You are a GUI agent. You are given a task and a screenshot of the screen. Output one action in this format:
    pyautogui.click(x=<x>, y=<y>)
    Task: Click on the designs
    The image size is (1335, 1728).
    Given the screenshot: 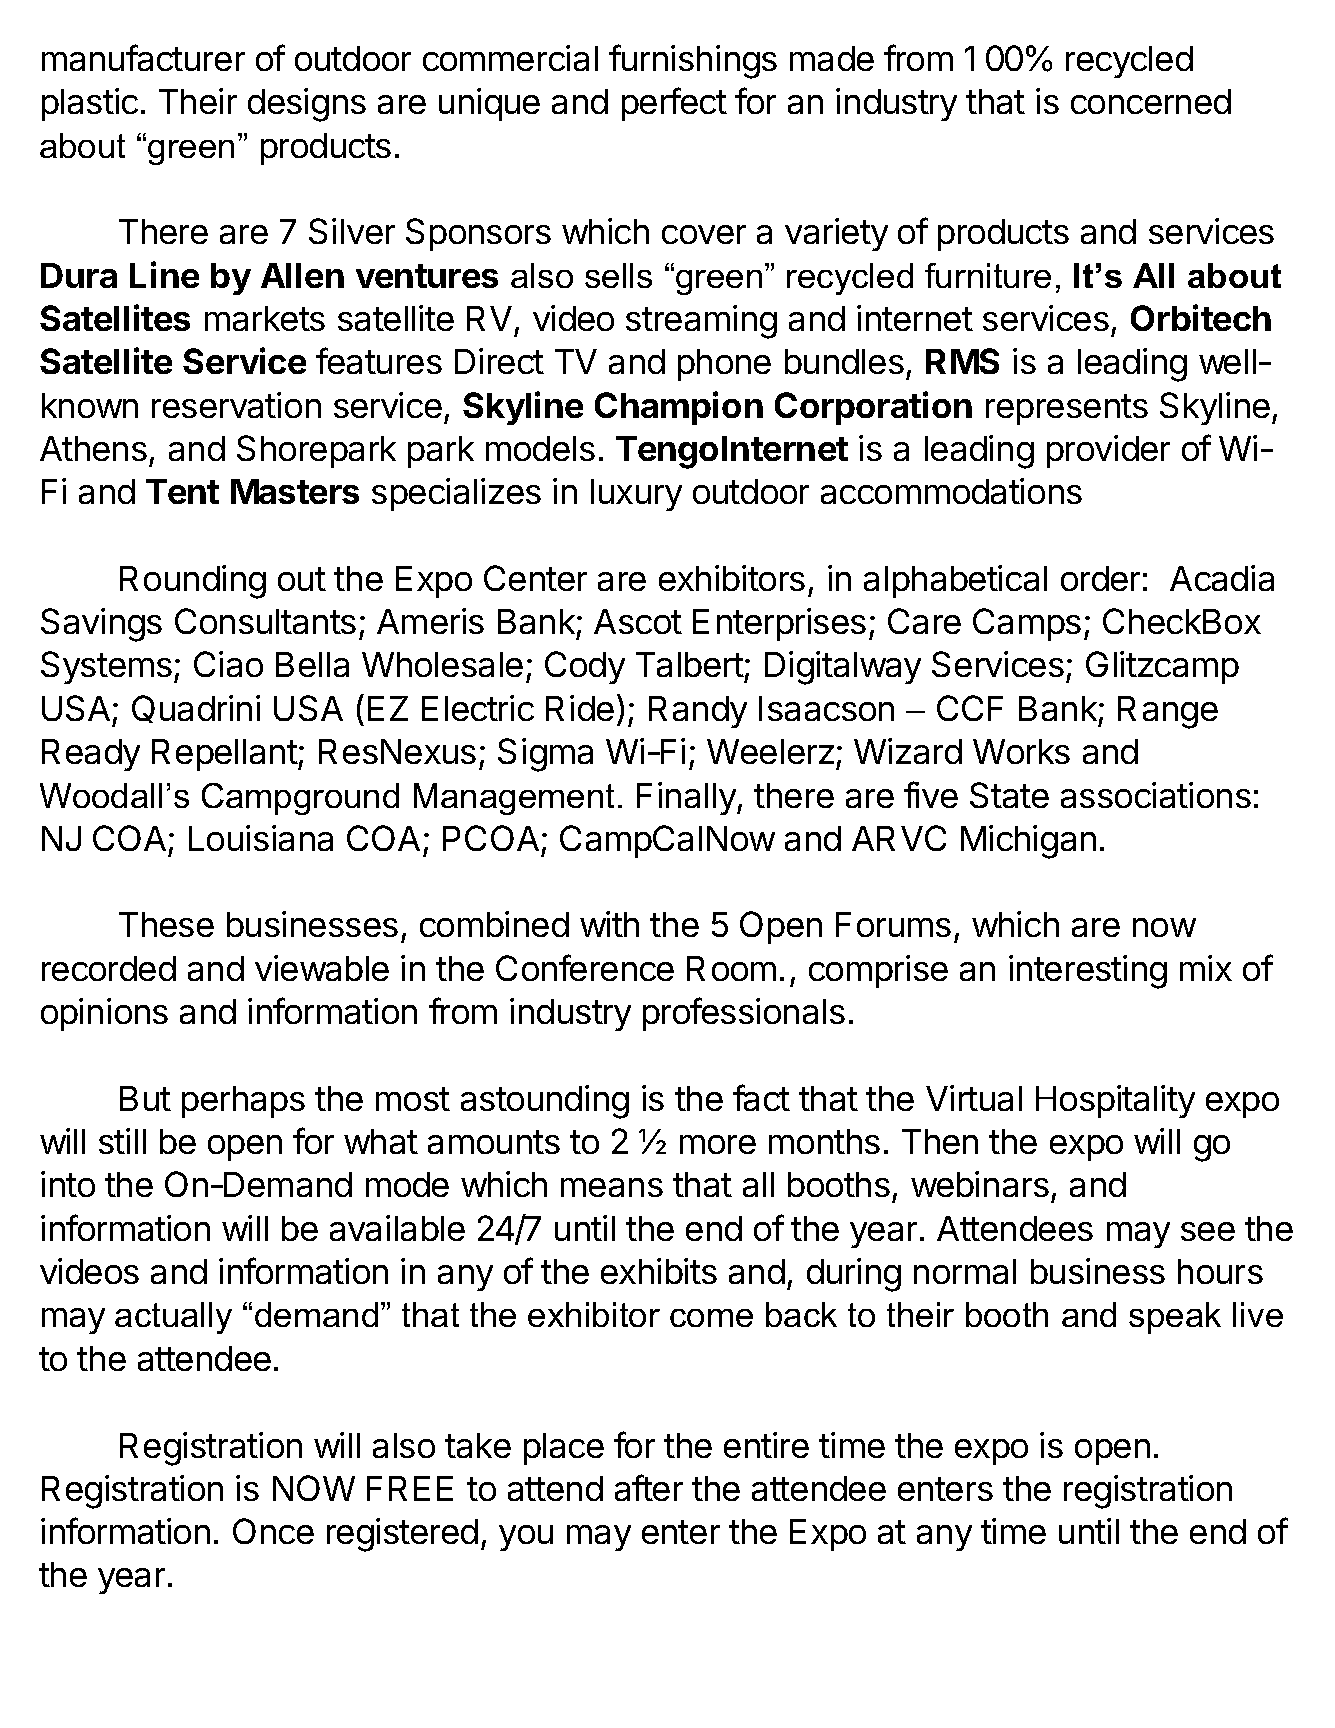 What is the action you would take?
    pyautogui.click(x=307, y=105)
